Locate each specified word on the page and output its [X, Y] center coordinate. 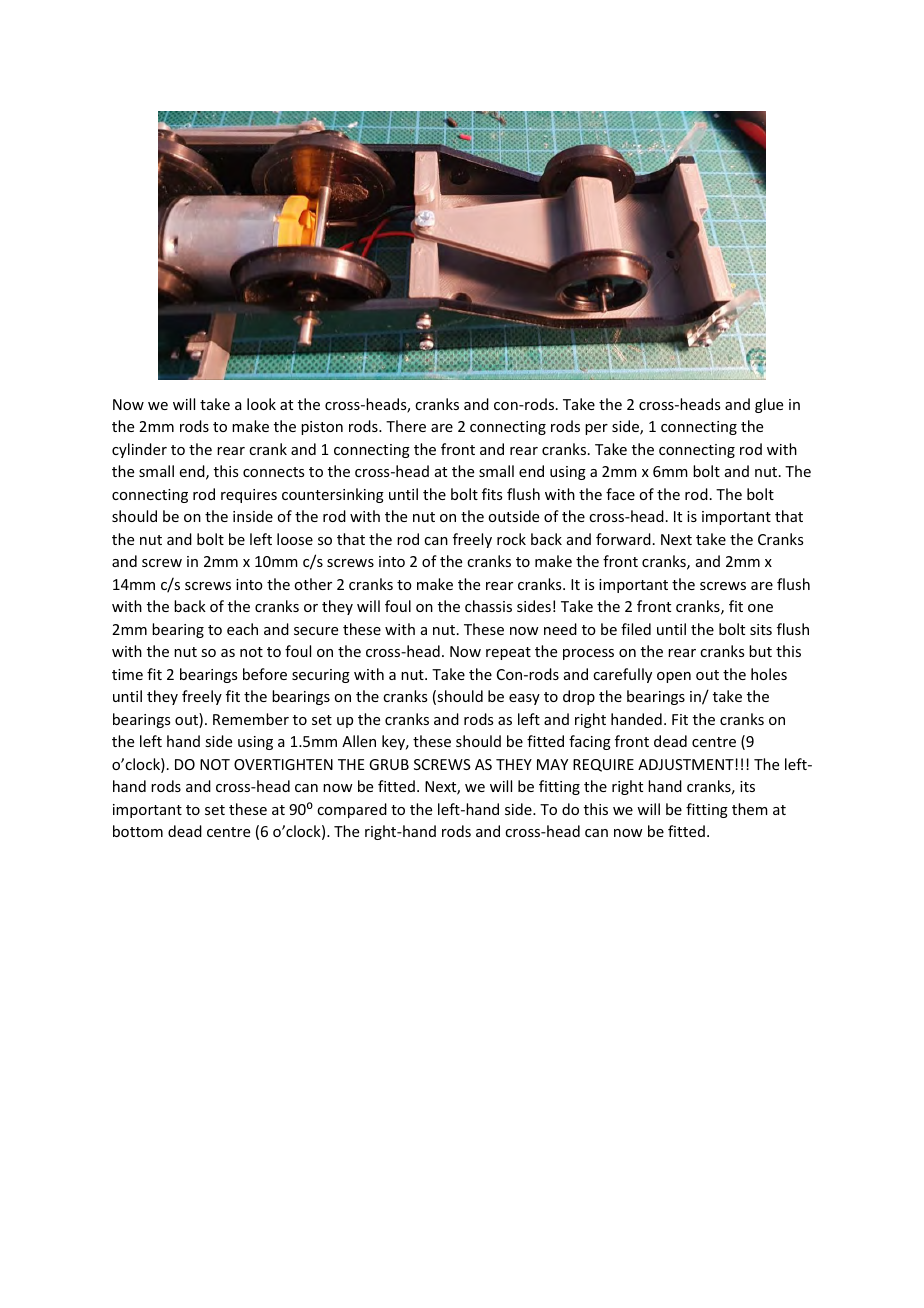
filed [636, 629]
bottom [138, 831]
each [242, 629]
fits [492, 494]
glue [769, 405]
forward [623, 539]
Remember [251, 719]
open [674, 677]
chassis [488, 606]
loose [295, 539]
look [261, 404]
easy [524, 699]
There [406, 426]
